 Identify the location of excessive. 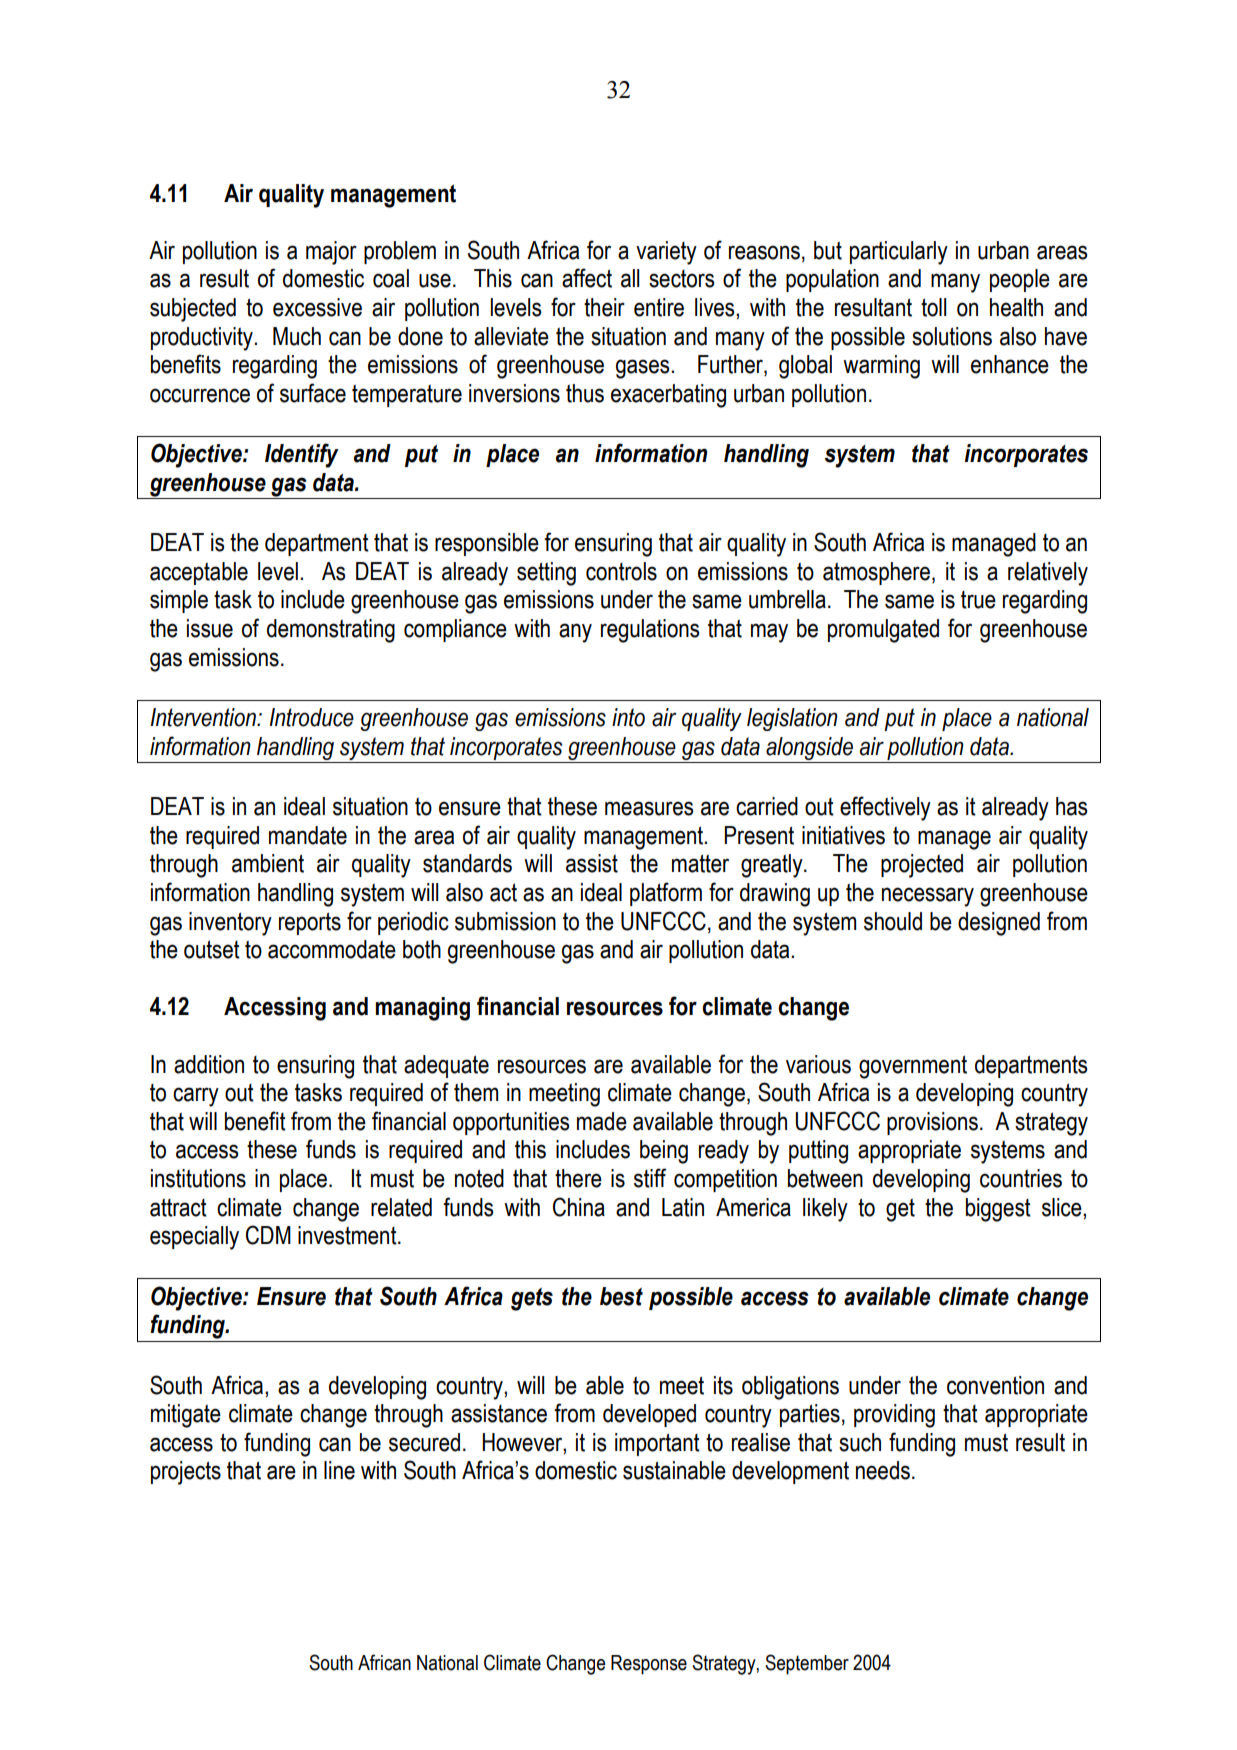
(317, 307).
